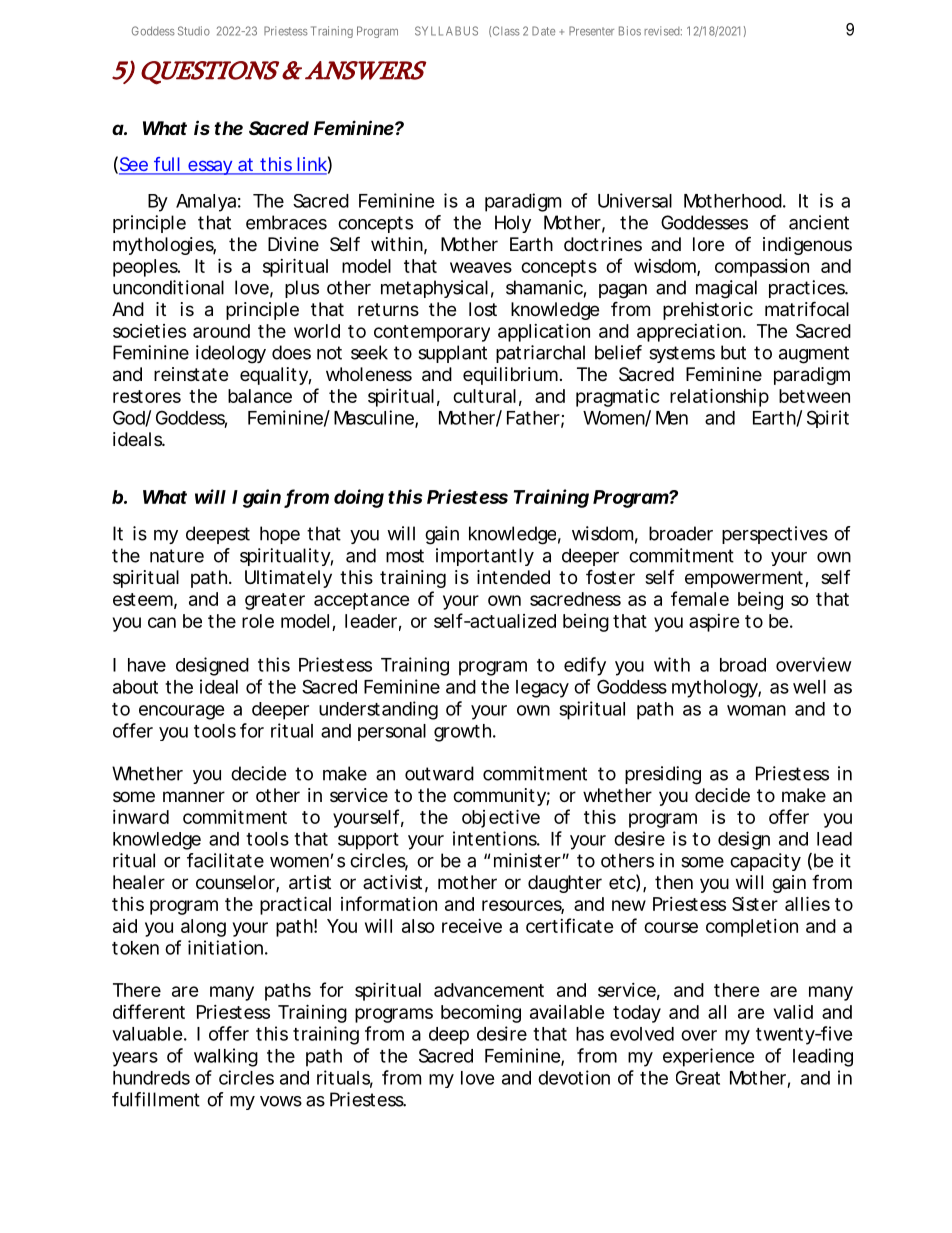 The height and width of the image is (1233, 952). Describe the element at coordinates (765, 862) in the image. I see `capacity` at that location.
